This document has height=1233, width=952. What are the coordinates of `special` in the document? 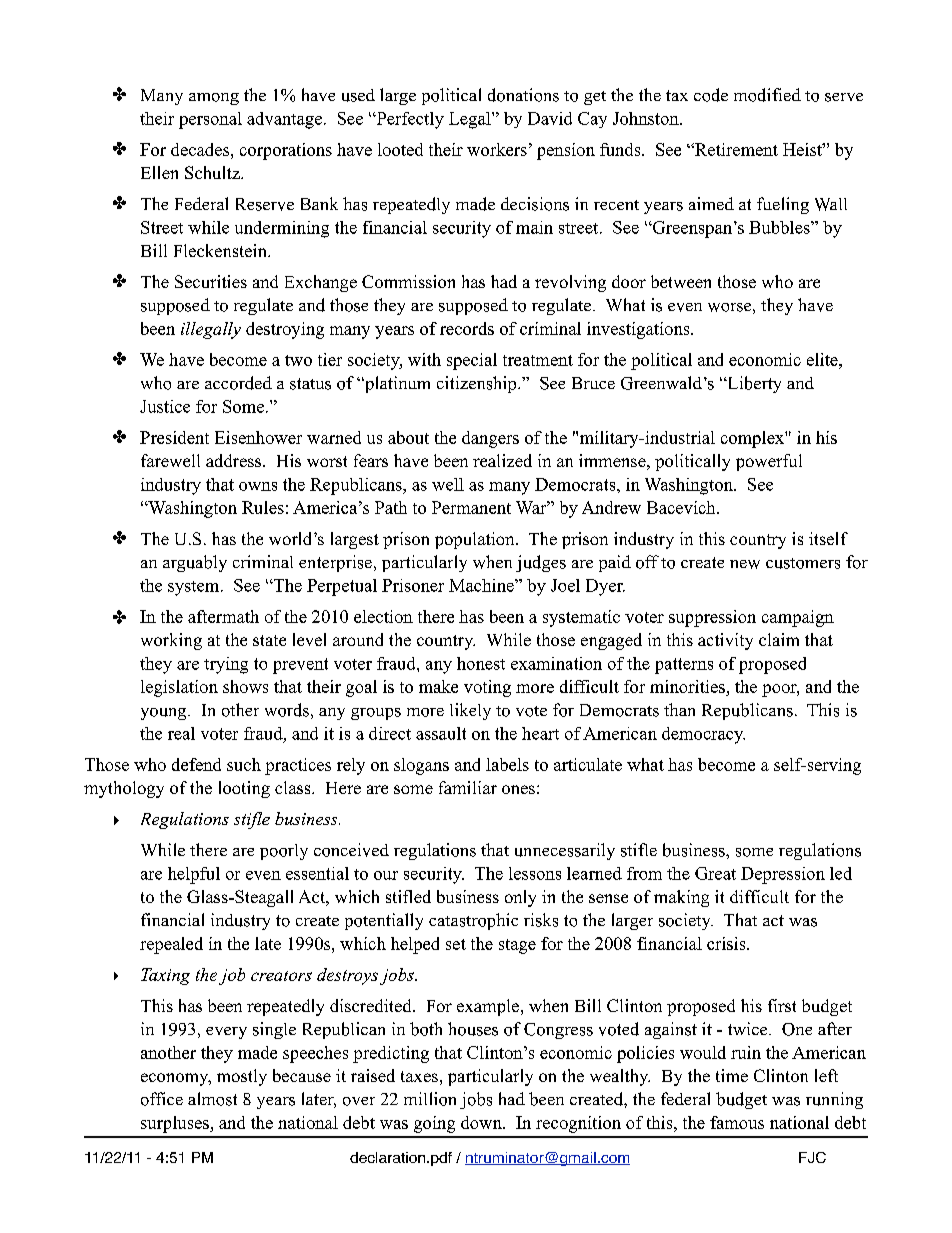 It's located at (472, 361).
